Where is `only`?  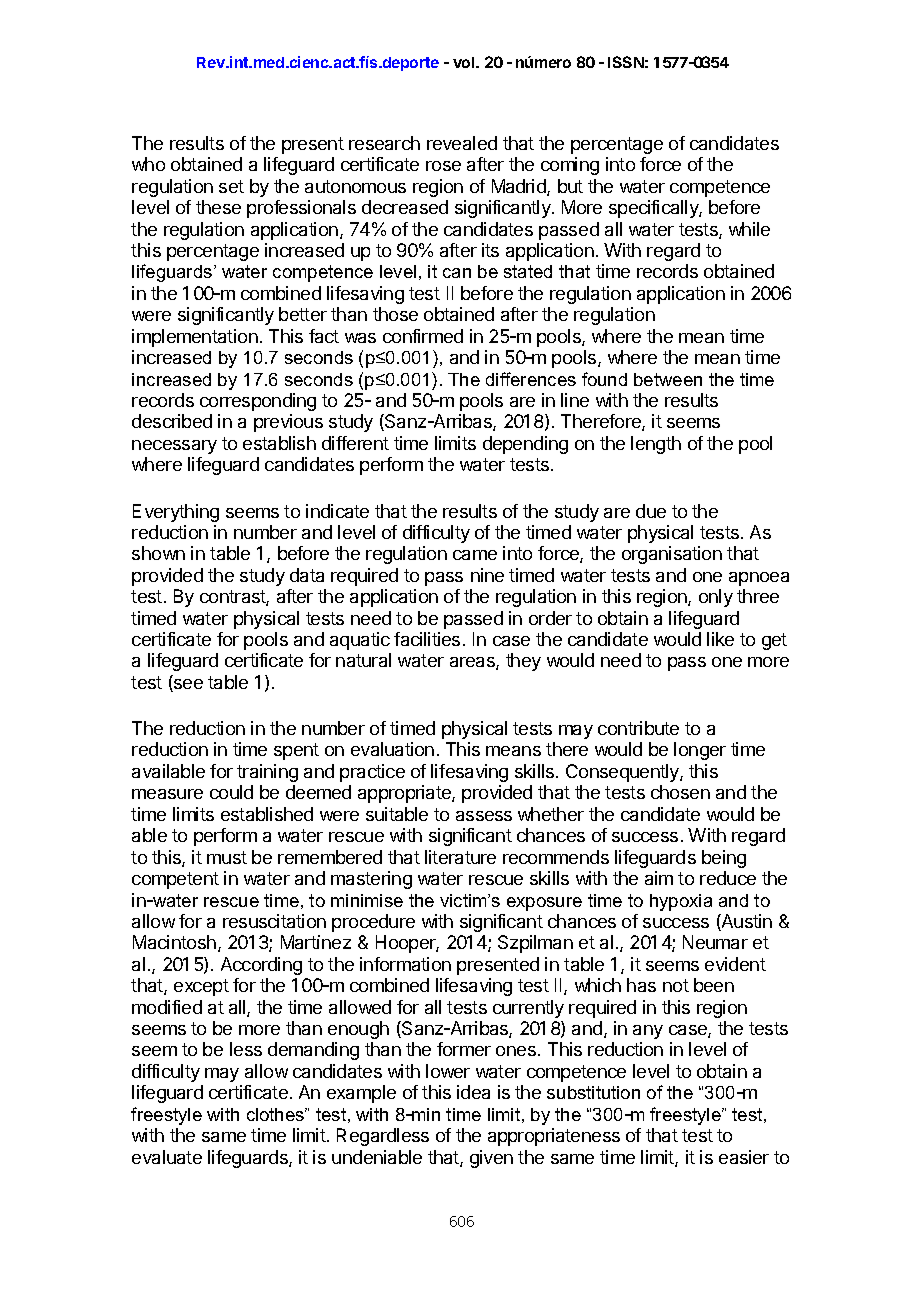
only is located at coordinates (716, 598).
